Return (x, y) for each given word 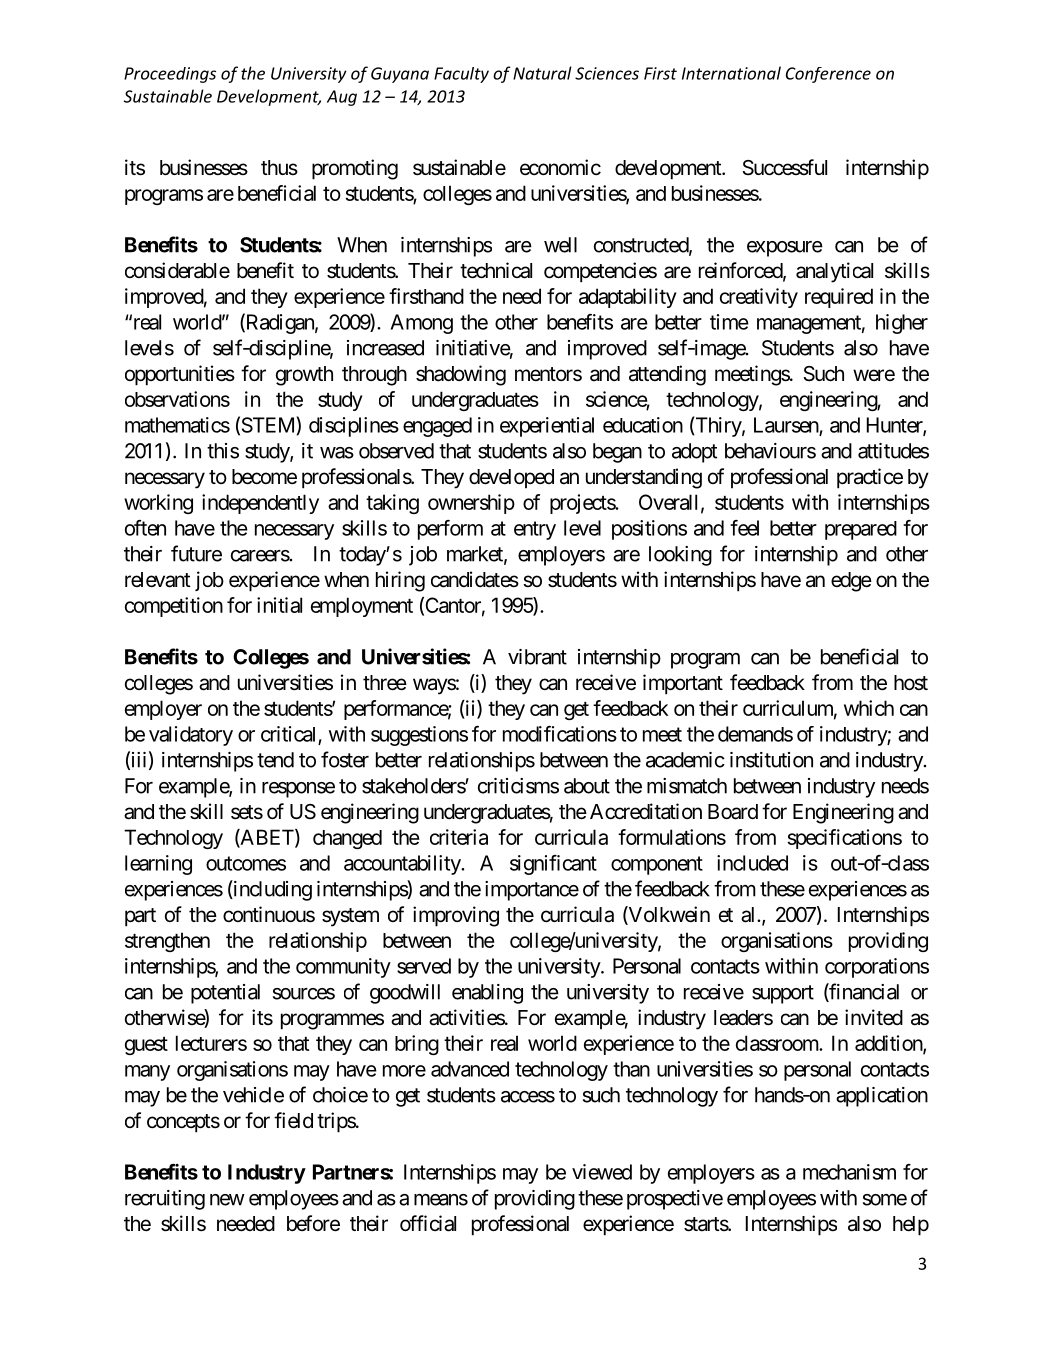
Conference (828, 75)
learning (158, 865)
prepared (861, 530)
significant (553, 865)
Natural (542, 73)
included (752, 863)
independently (260, 504)
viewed (602, 1172)
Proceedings (170, 75)
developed (511, 478)
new (227, 1200)
